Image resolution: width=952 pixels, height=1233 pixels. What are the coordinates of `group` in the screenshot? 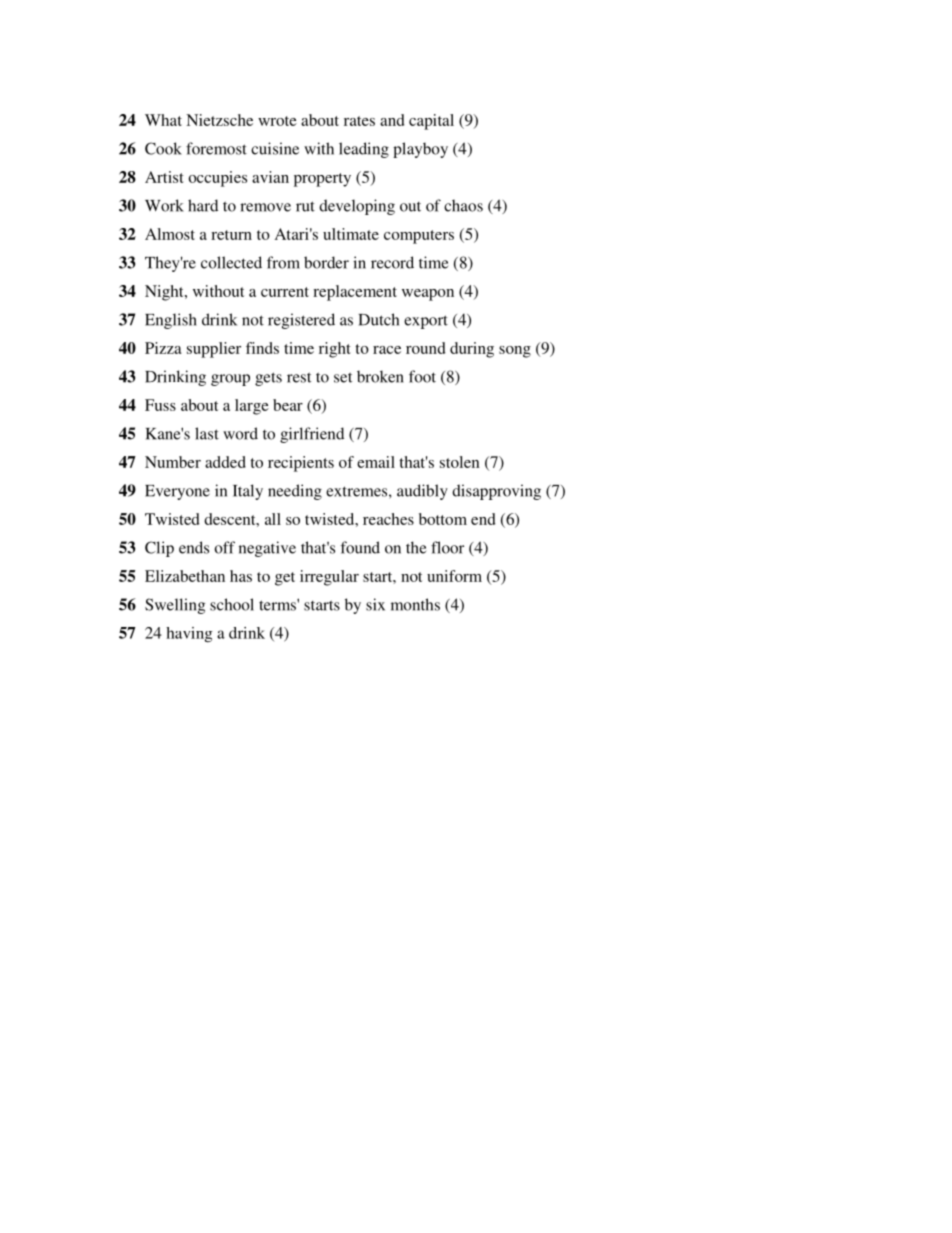 It's located at (230, 380).
